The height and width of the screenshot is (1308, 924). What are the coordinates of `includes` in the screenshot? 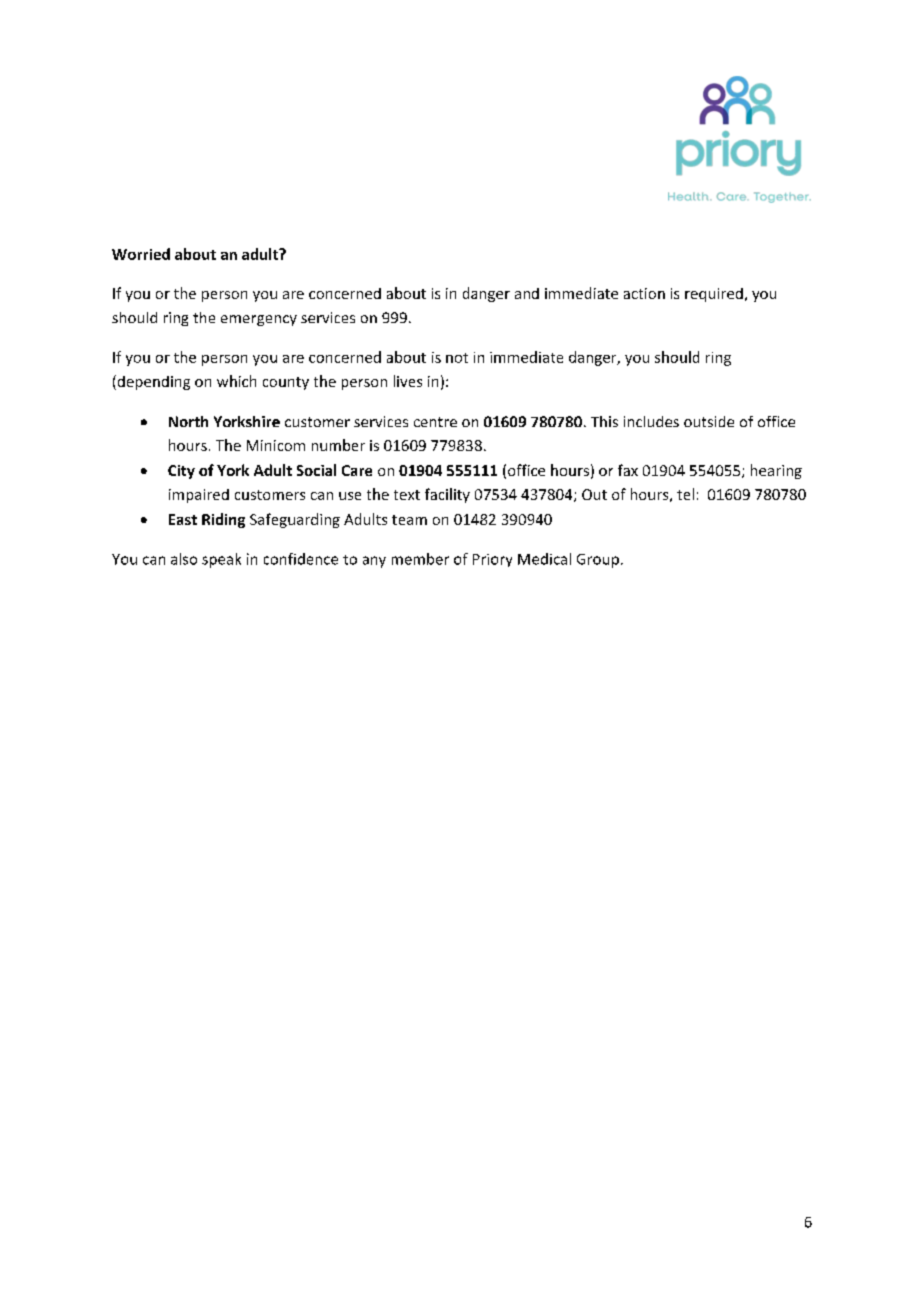 It's located at (651, 421).
